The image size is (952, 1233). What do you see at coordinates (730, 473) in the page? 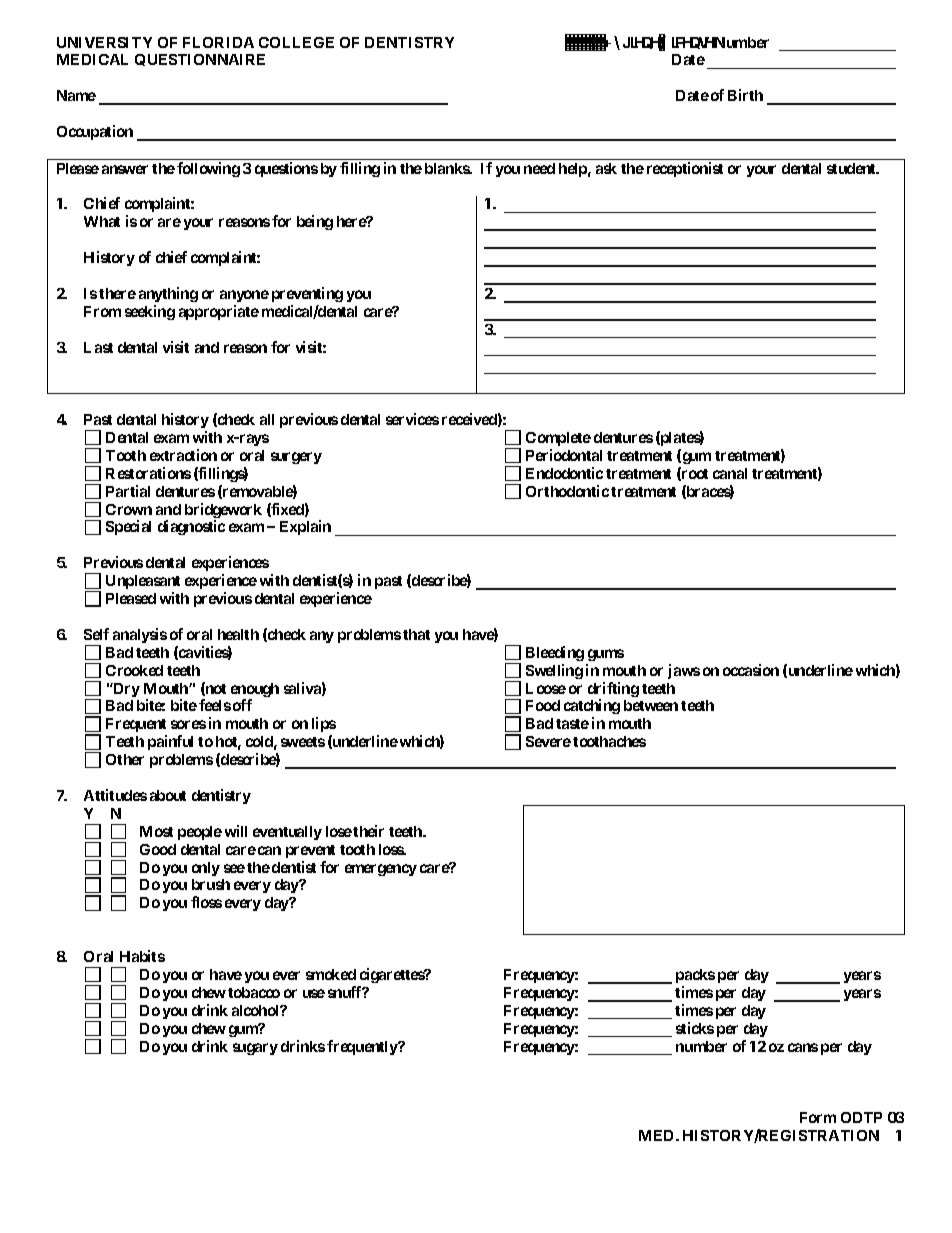
I see `canal` at bounding box center [730, 473].
